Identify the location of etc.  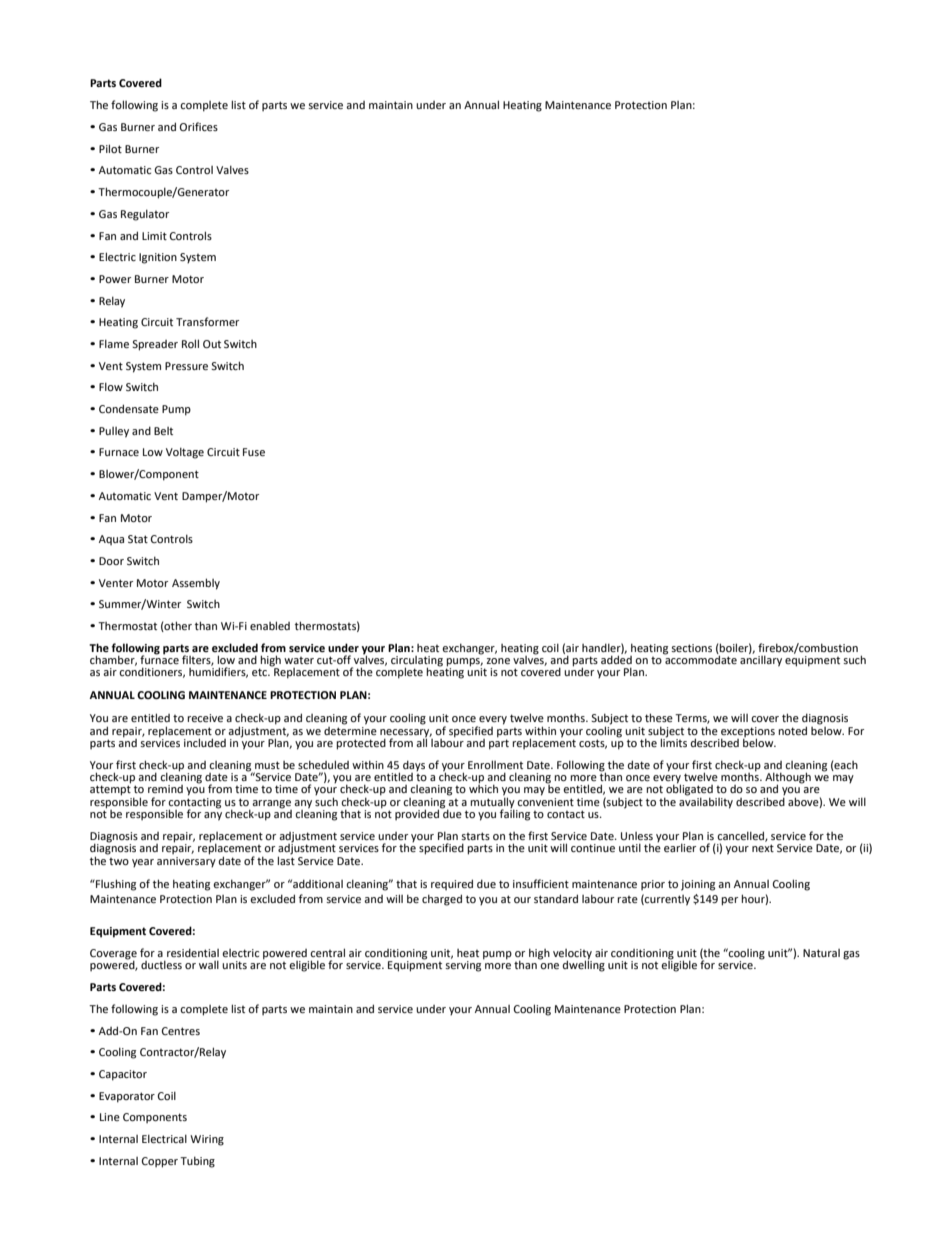
(261, 672).
